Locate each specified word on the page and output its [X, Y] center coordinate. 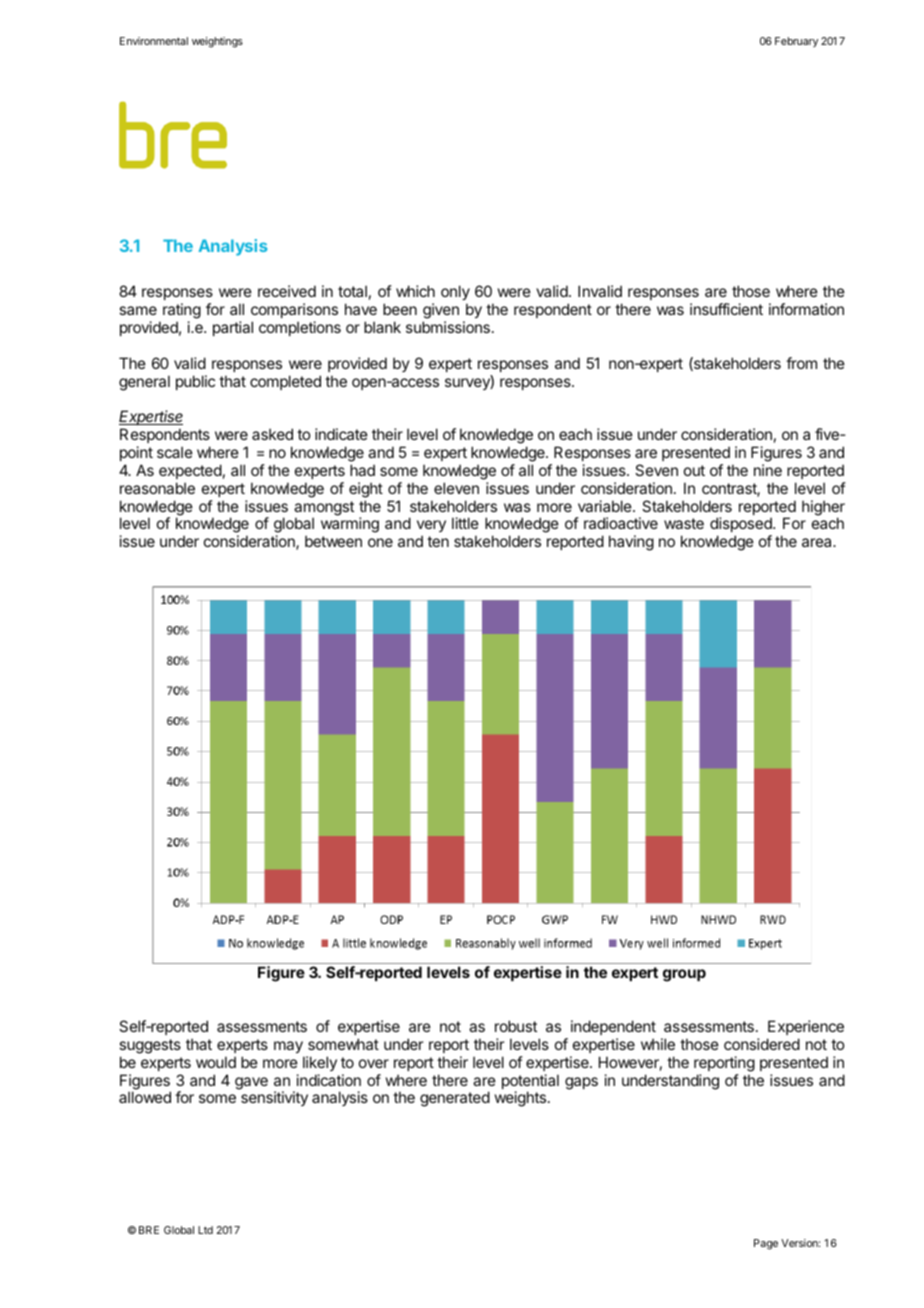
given [441, 311]
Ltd [205, 1230]
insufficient [726, 309]
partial [233, 328]
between [333, 541]
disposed [742, 526]
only [455, 292]
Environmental [154, 41]
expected [190, 471]
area [818, 542]
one [380, 542]
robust [516, 1026]
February [796, 42]
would [216, 1062]
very [431, 528]
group [684, 975]
